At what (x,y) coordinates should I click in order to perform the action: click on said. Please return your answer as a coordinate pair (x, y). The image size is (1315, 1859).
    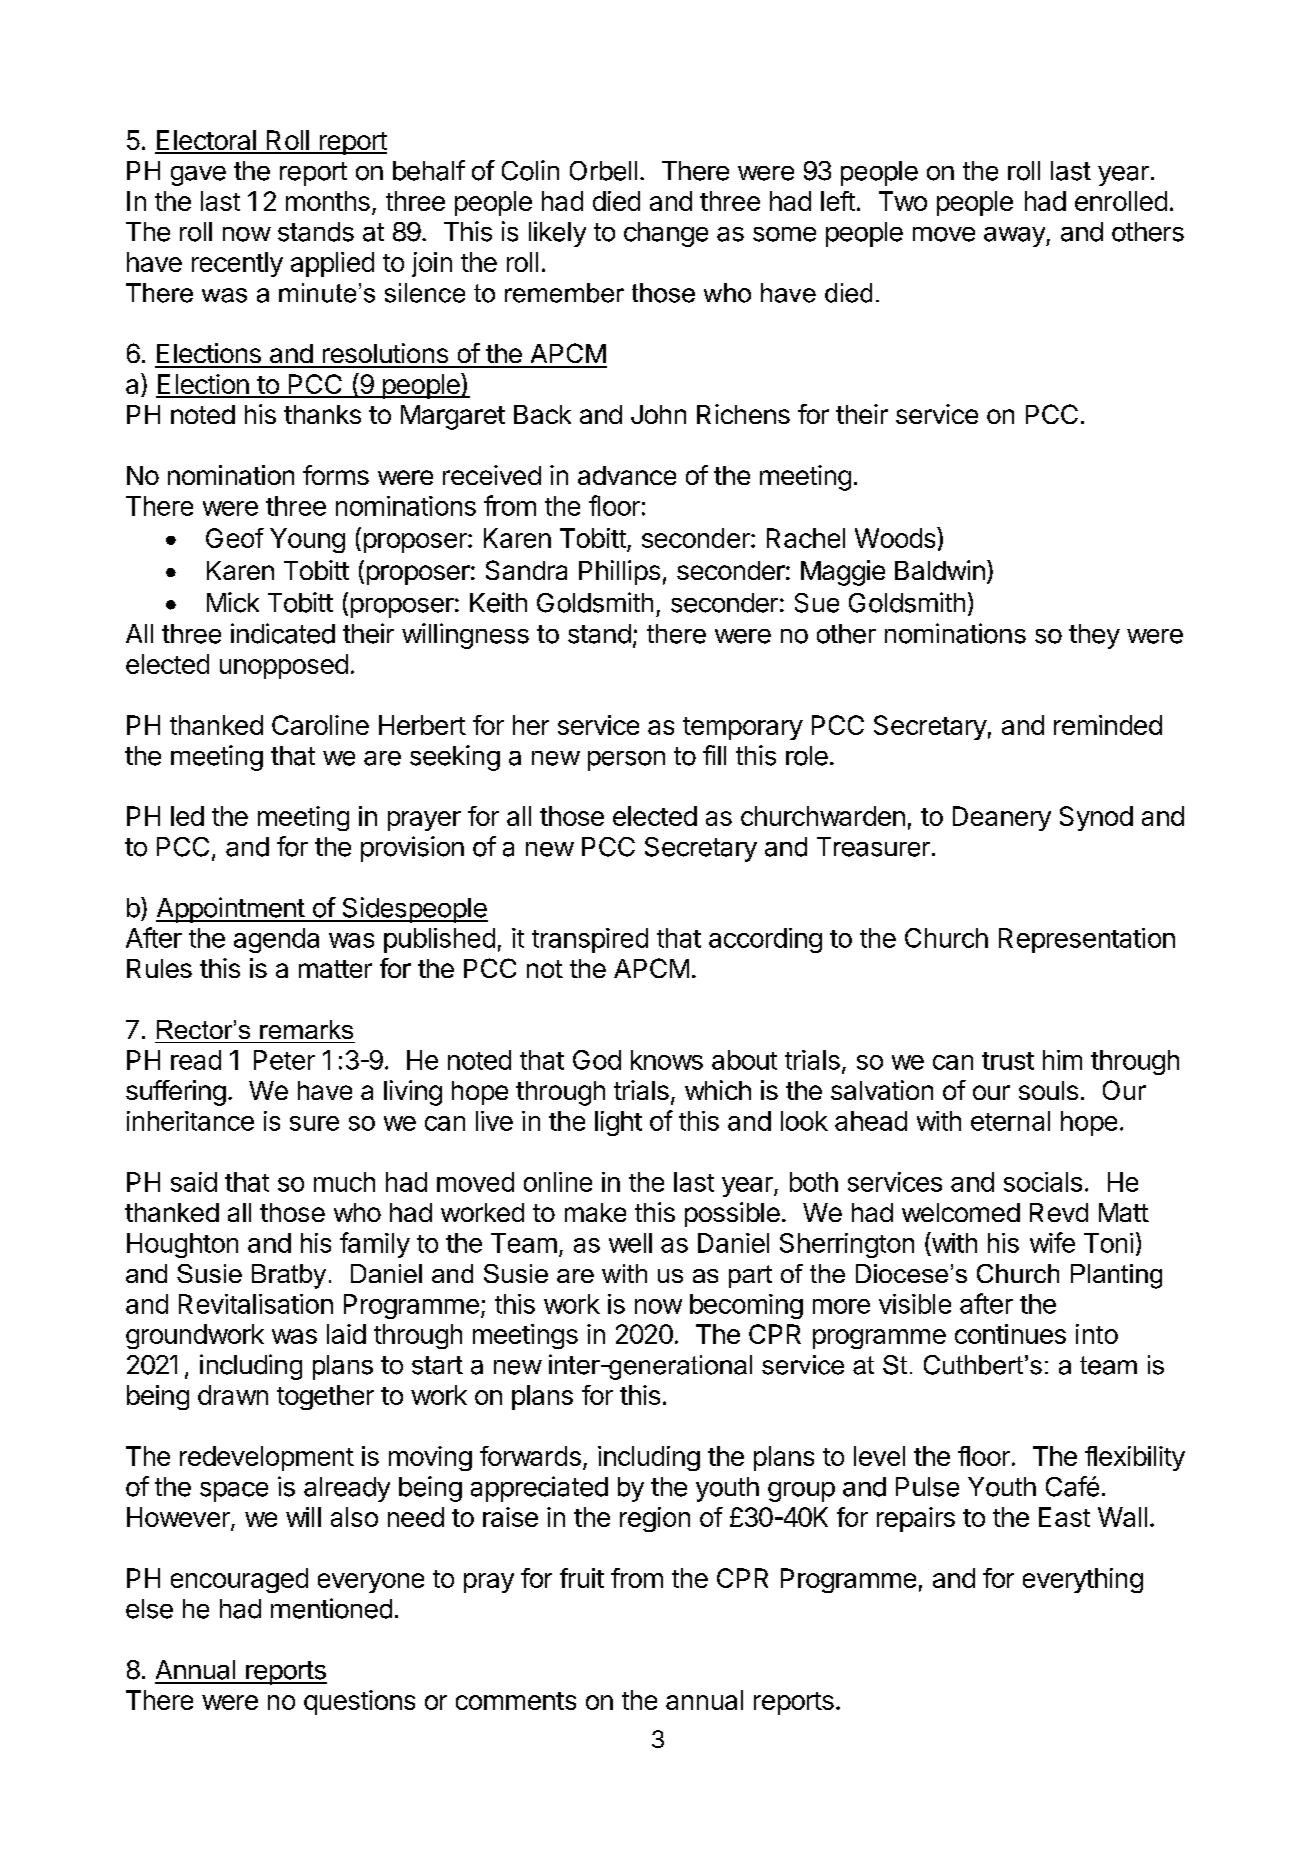
    Looking at the image, I should click on (194, 1182).
